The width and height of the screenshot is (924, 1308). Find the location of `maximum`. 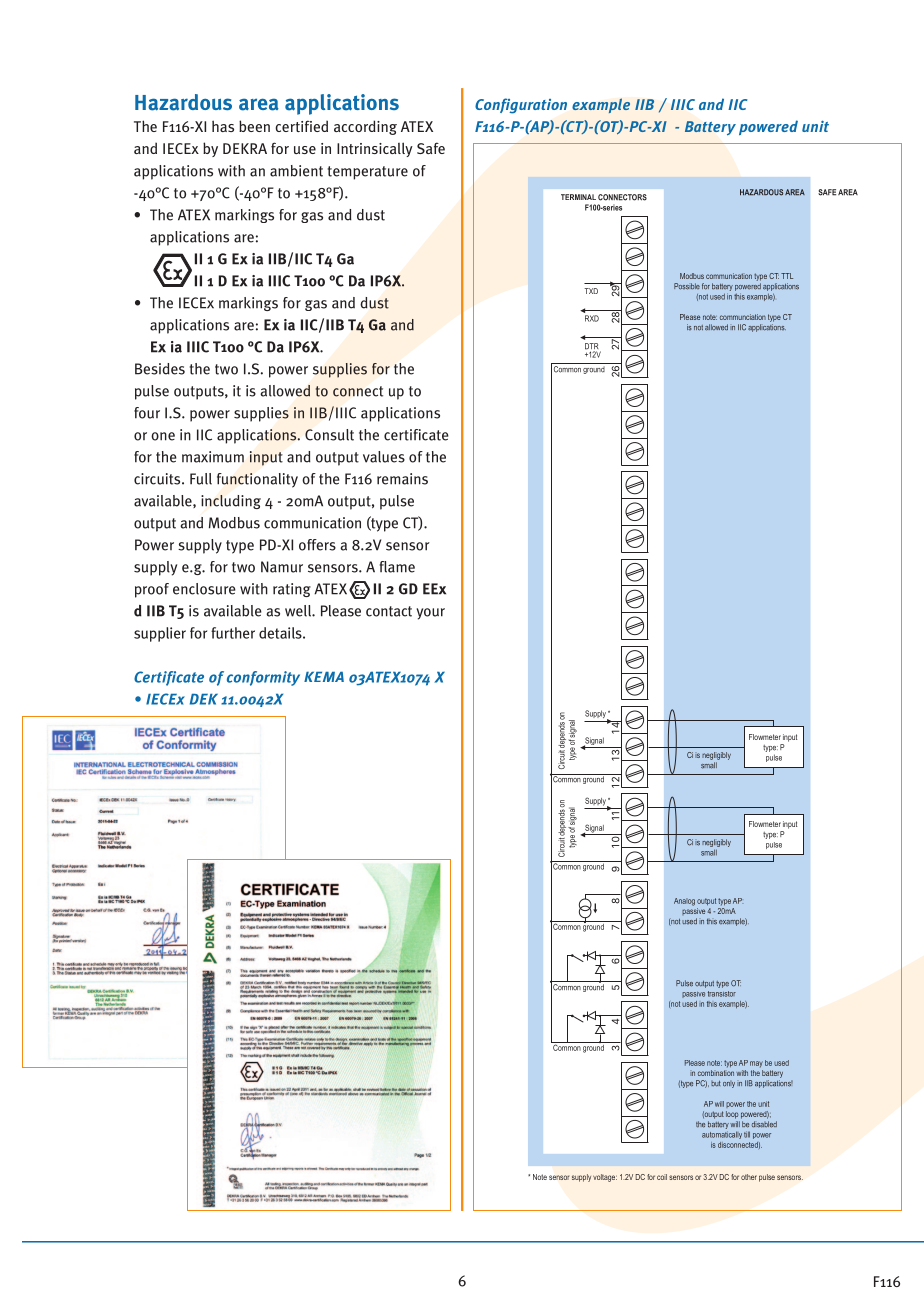

maximum is located at coordinates (213, 457).
